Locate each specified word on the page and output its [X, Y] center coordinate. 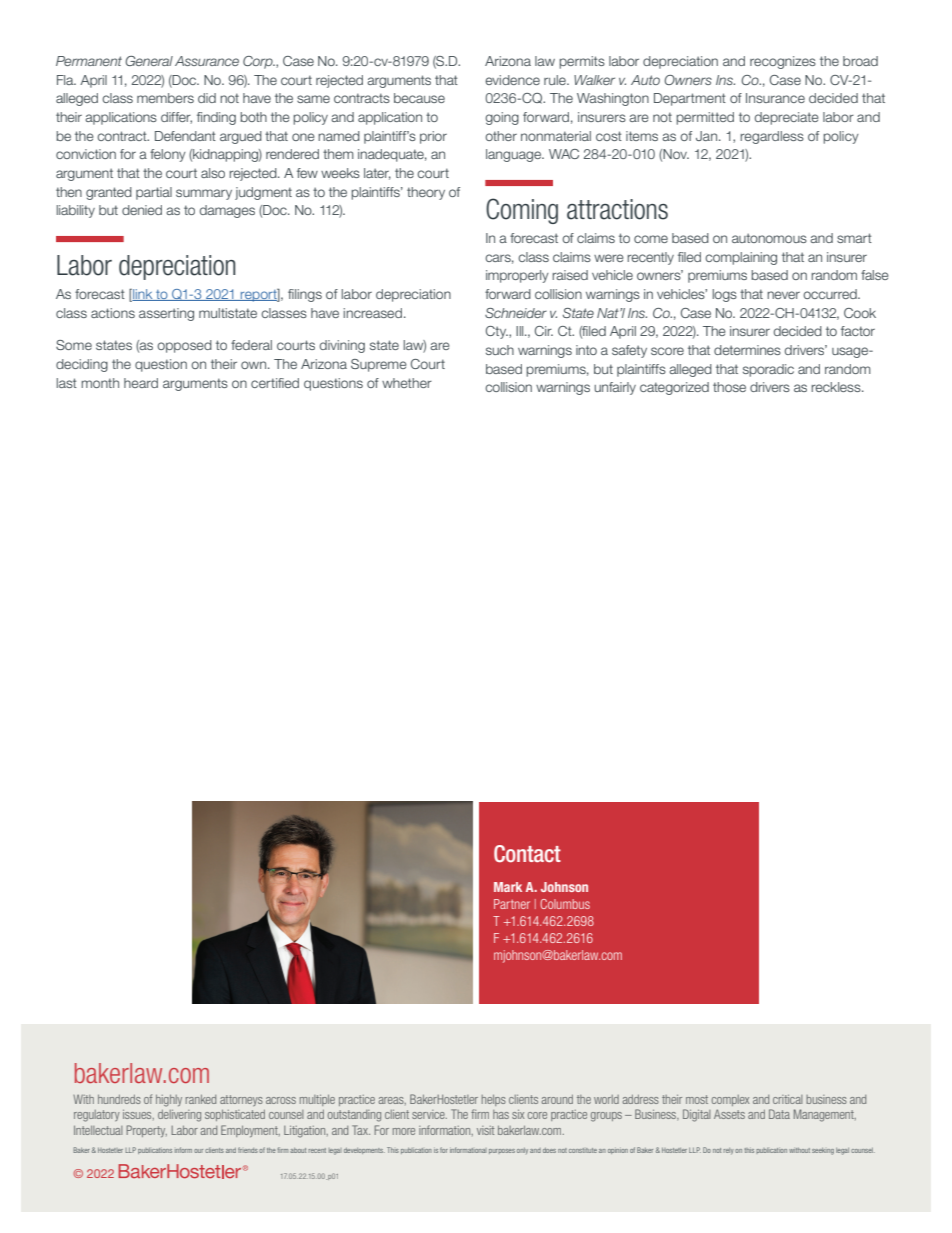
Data [779, 1114]
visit [485, 1130]
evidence [512, 80]
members [165, 98]
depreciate [787, 118]
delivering [179, 1116]
